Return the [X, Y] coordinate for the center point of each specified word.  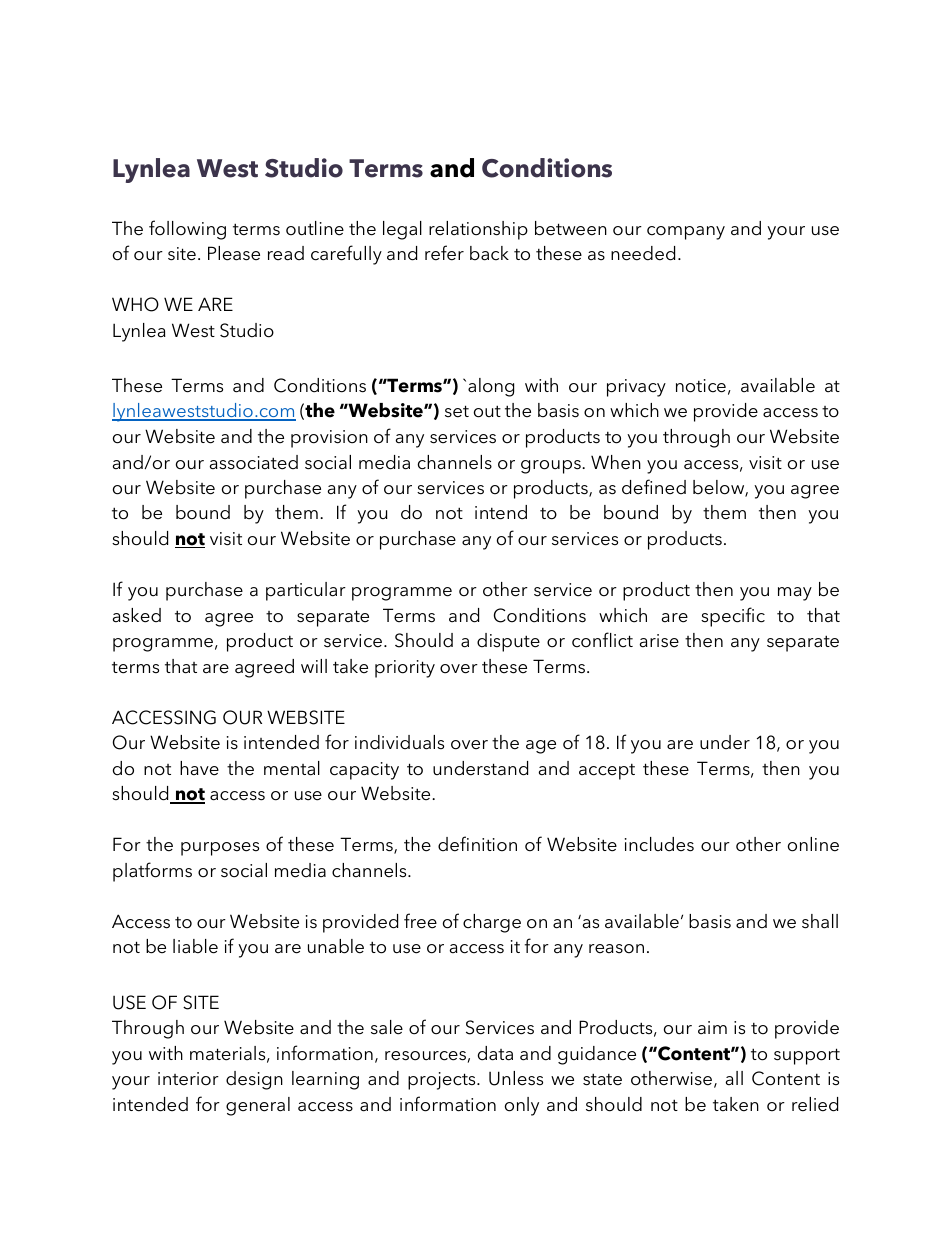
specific [733, 617]
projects [443, 1081]
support [807, 1056]
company [686, 233]
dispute [508, 642]
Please [234, 253]
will [314, 666]
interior [188, 1079]
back [489, 253]
